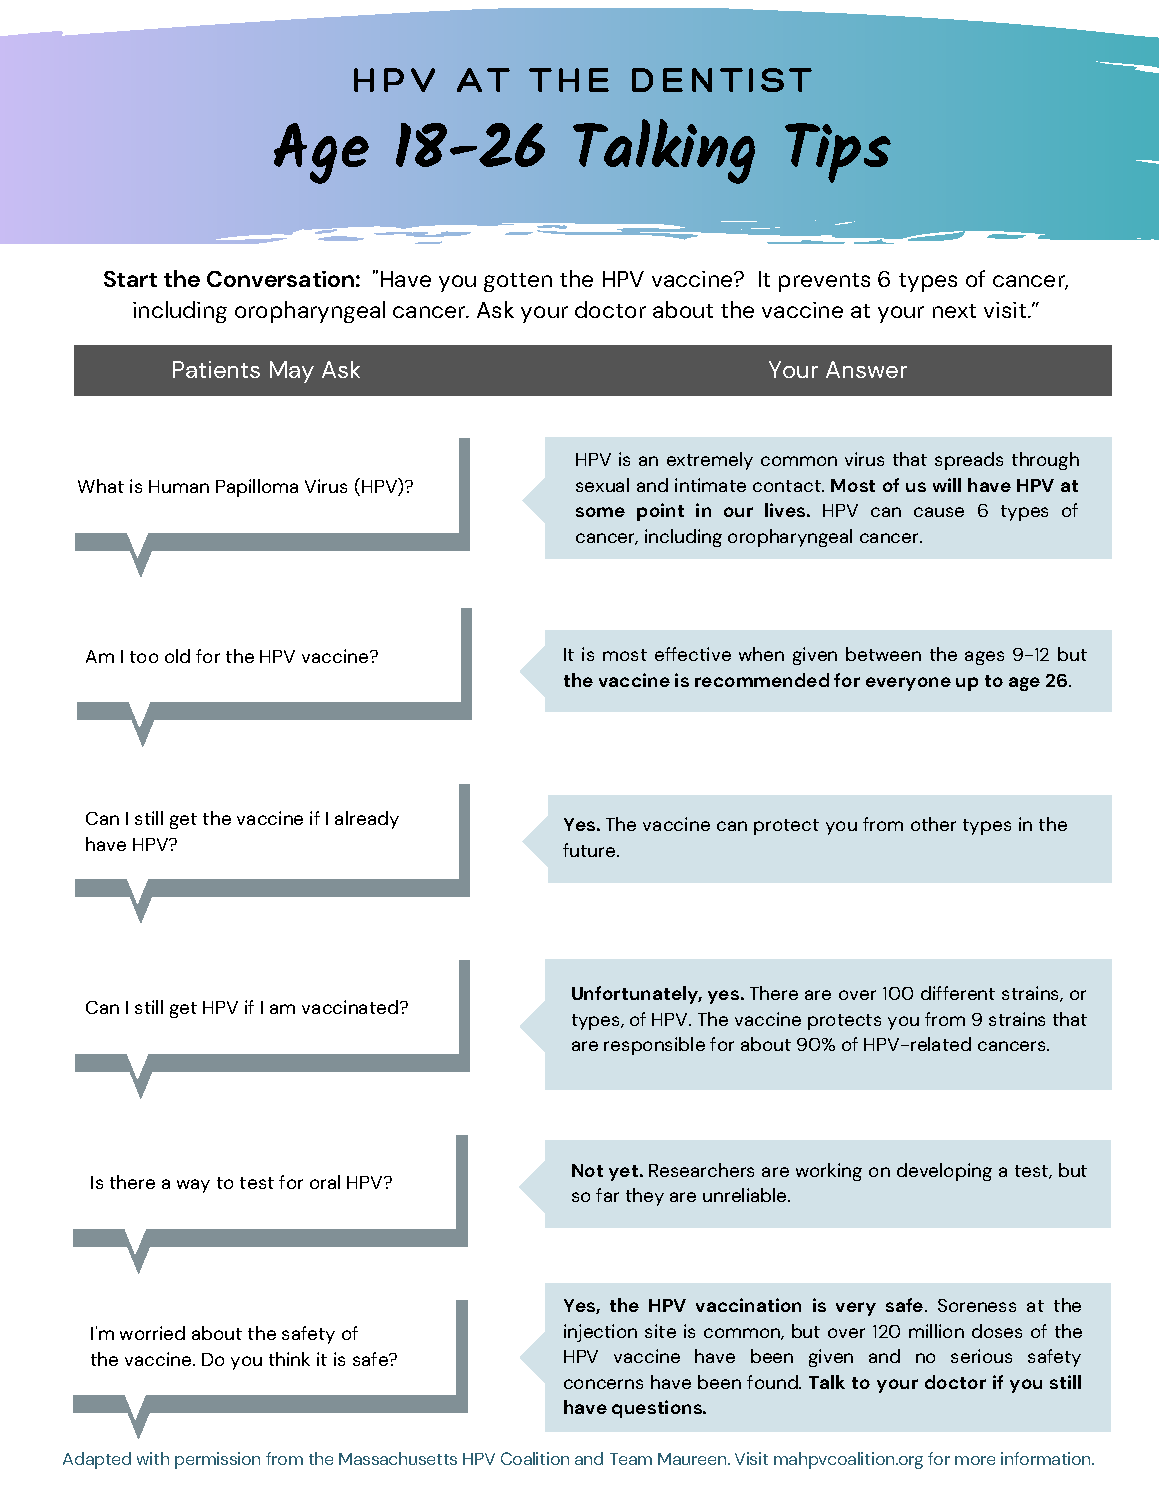  What do you see at coordinates (603, 1384) in the page?
I see `concerns` at bounding box center [603, 1384].
